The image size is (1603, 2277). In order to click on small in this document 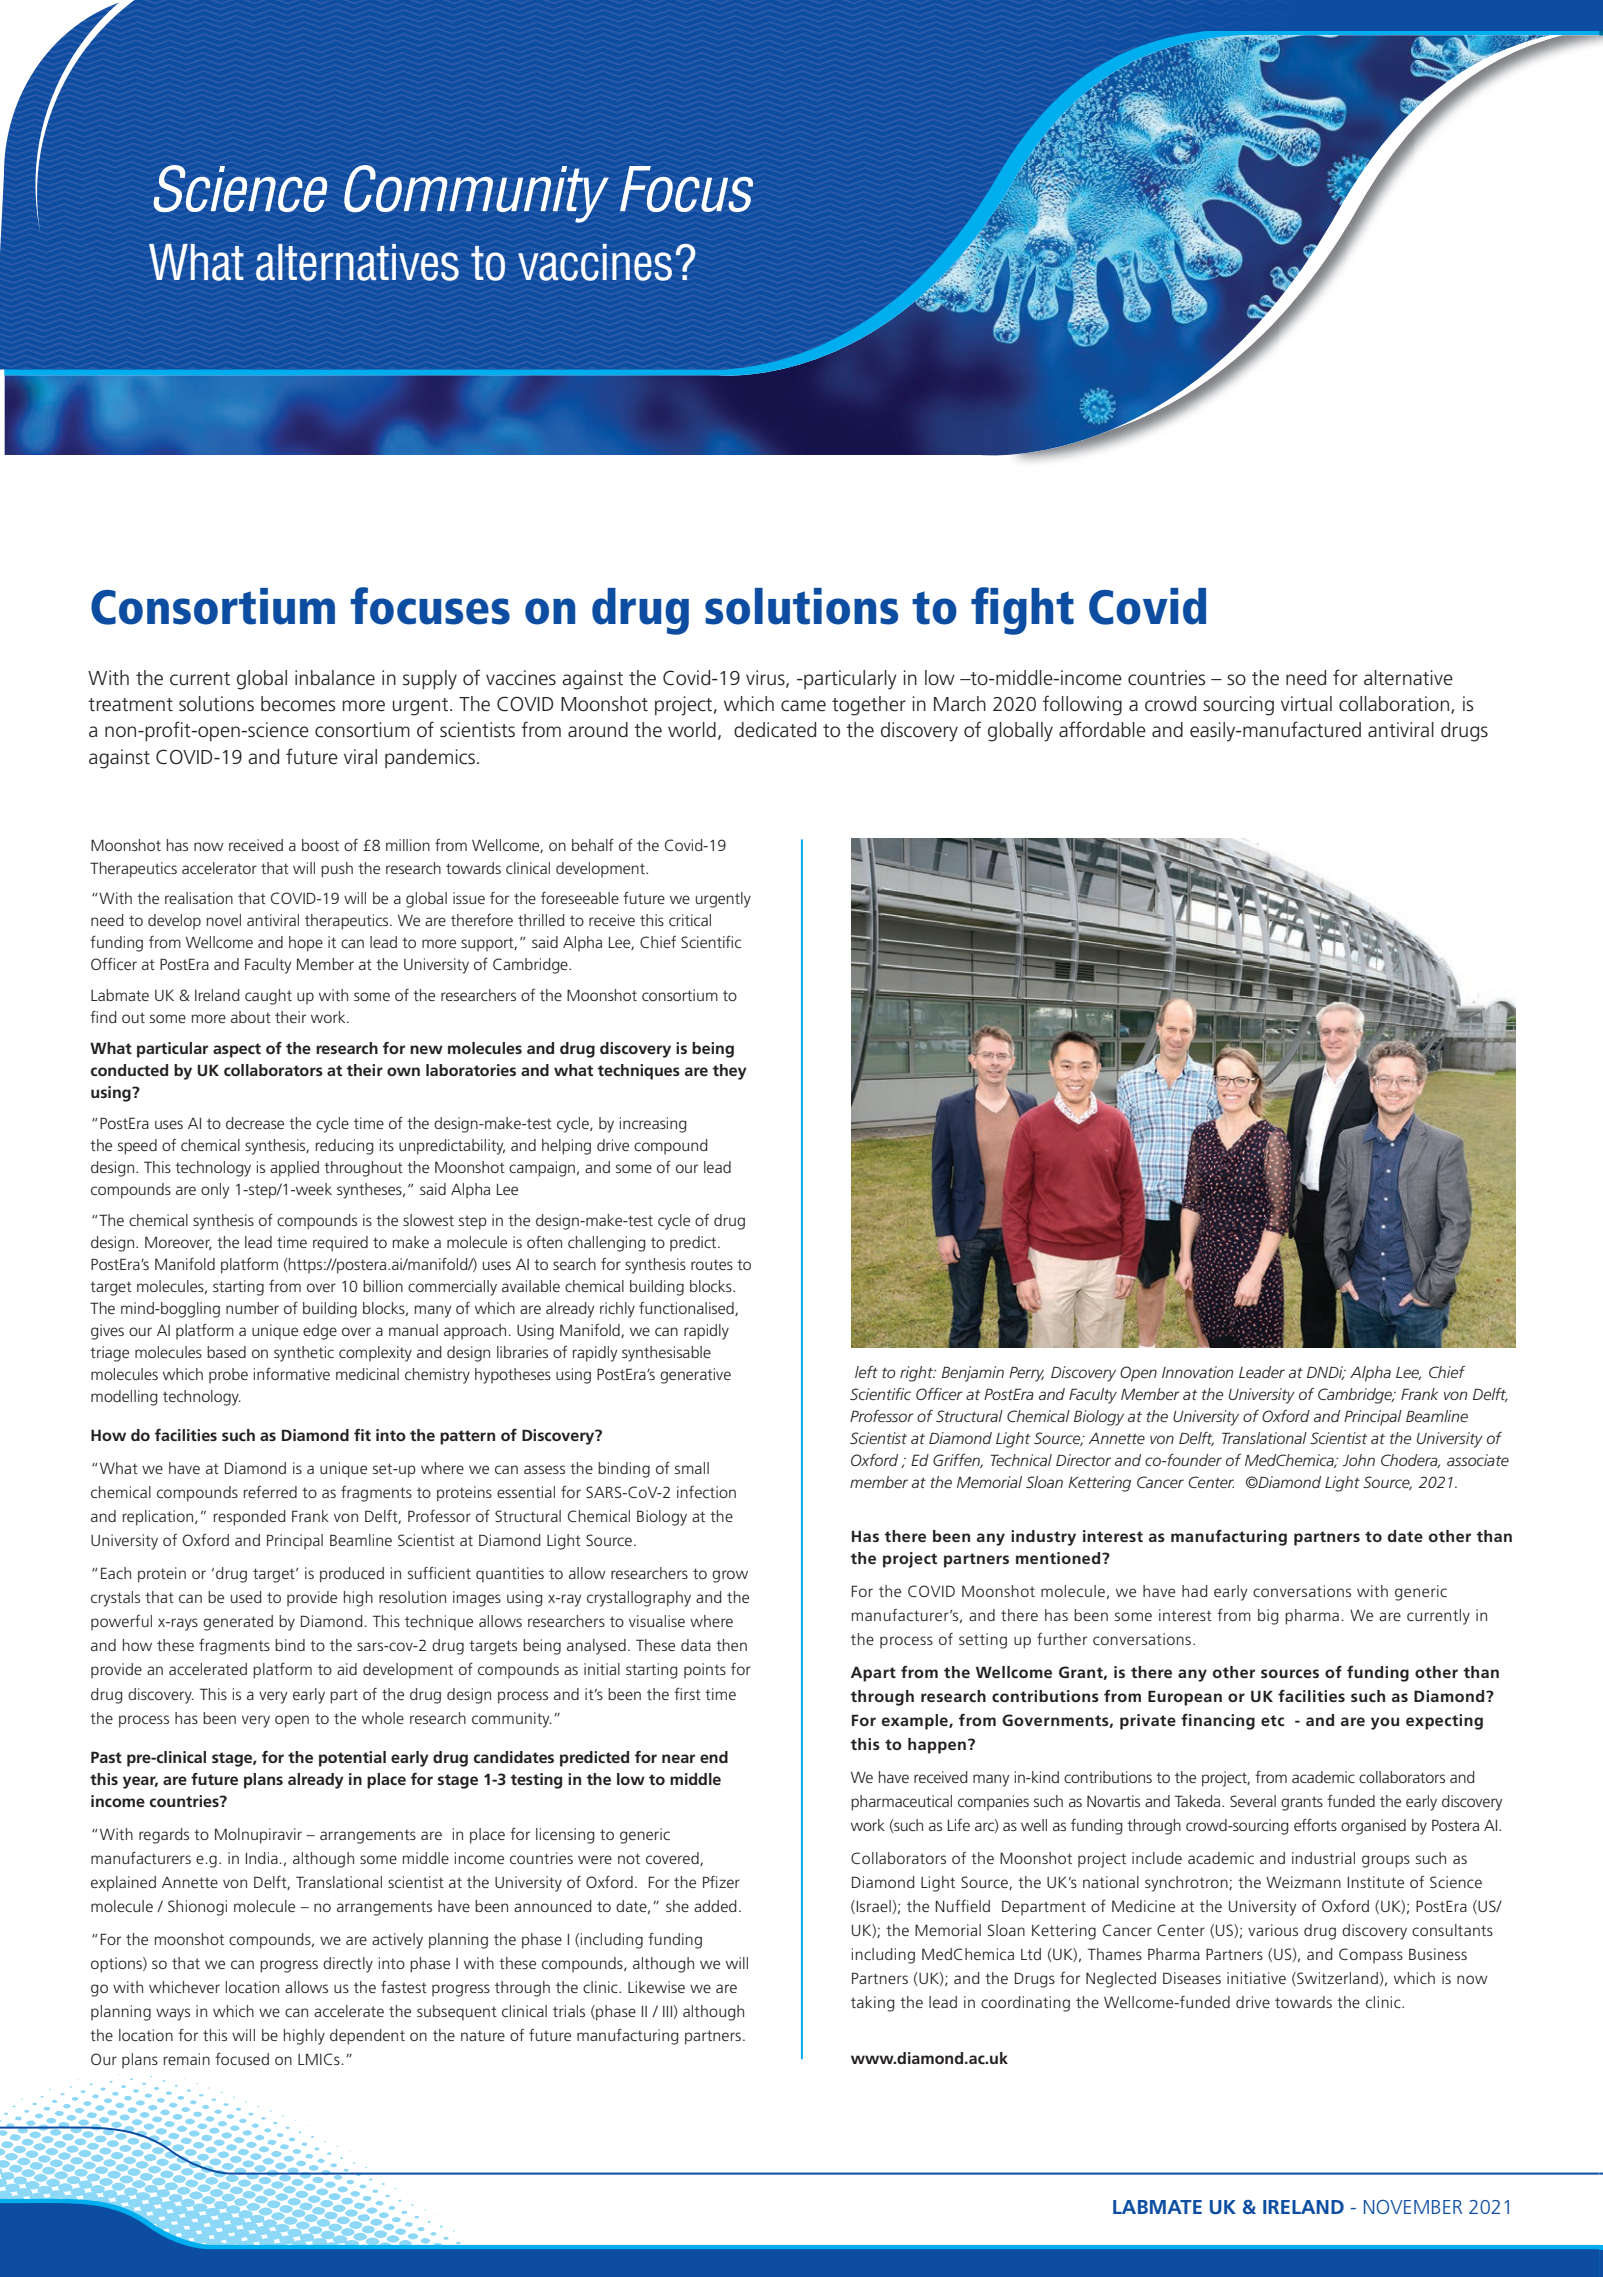, I will do `click(692, 1468)`.
